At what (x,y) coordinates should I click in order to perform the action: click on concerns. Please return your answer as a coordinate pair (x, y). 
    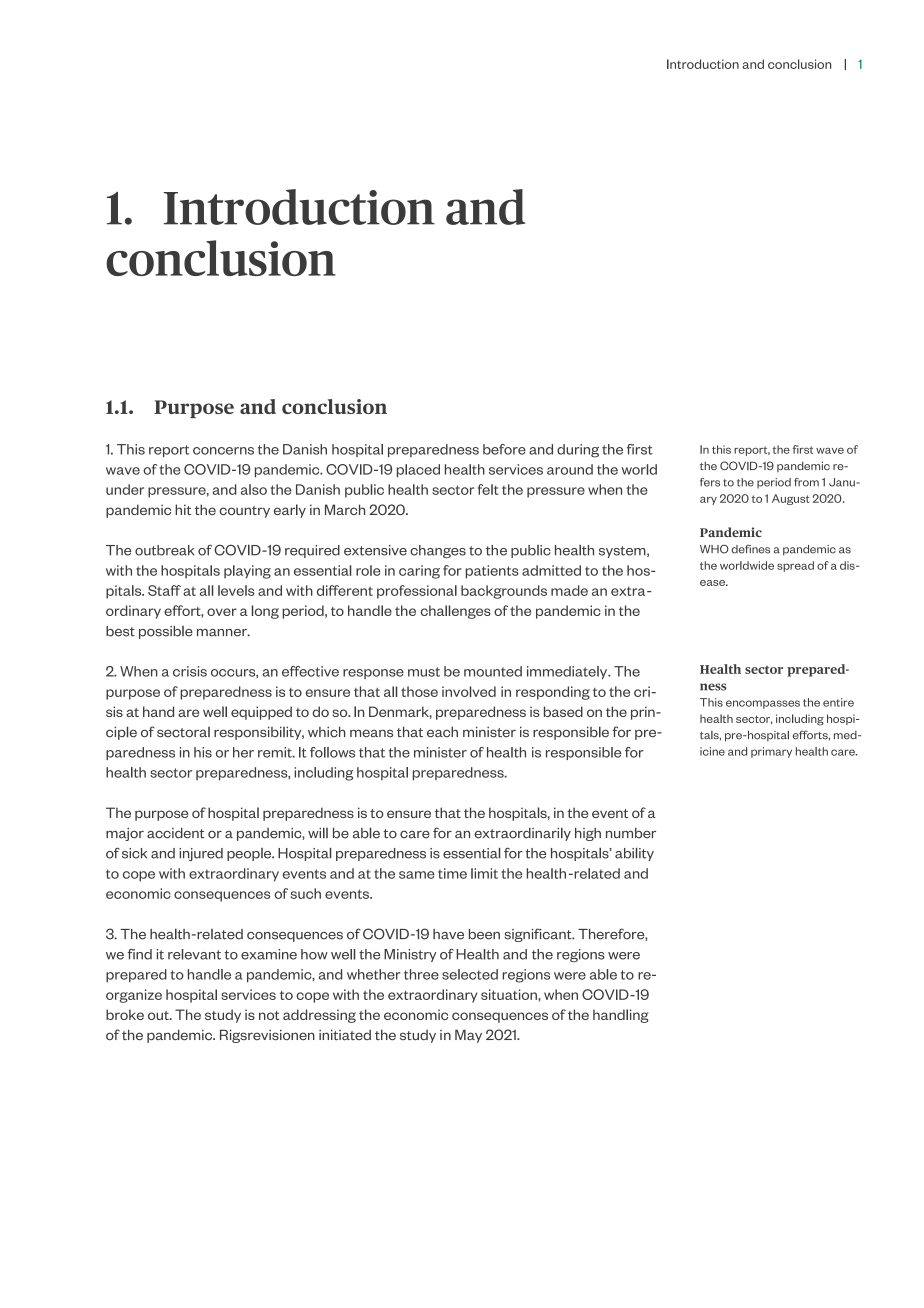
    Looking at the image, I should click on (223, 451).
